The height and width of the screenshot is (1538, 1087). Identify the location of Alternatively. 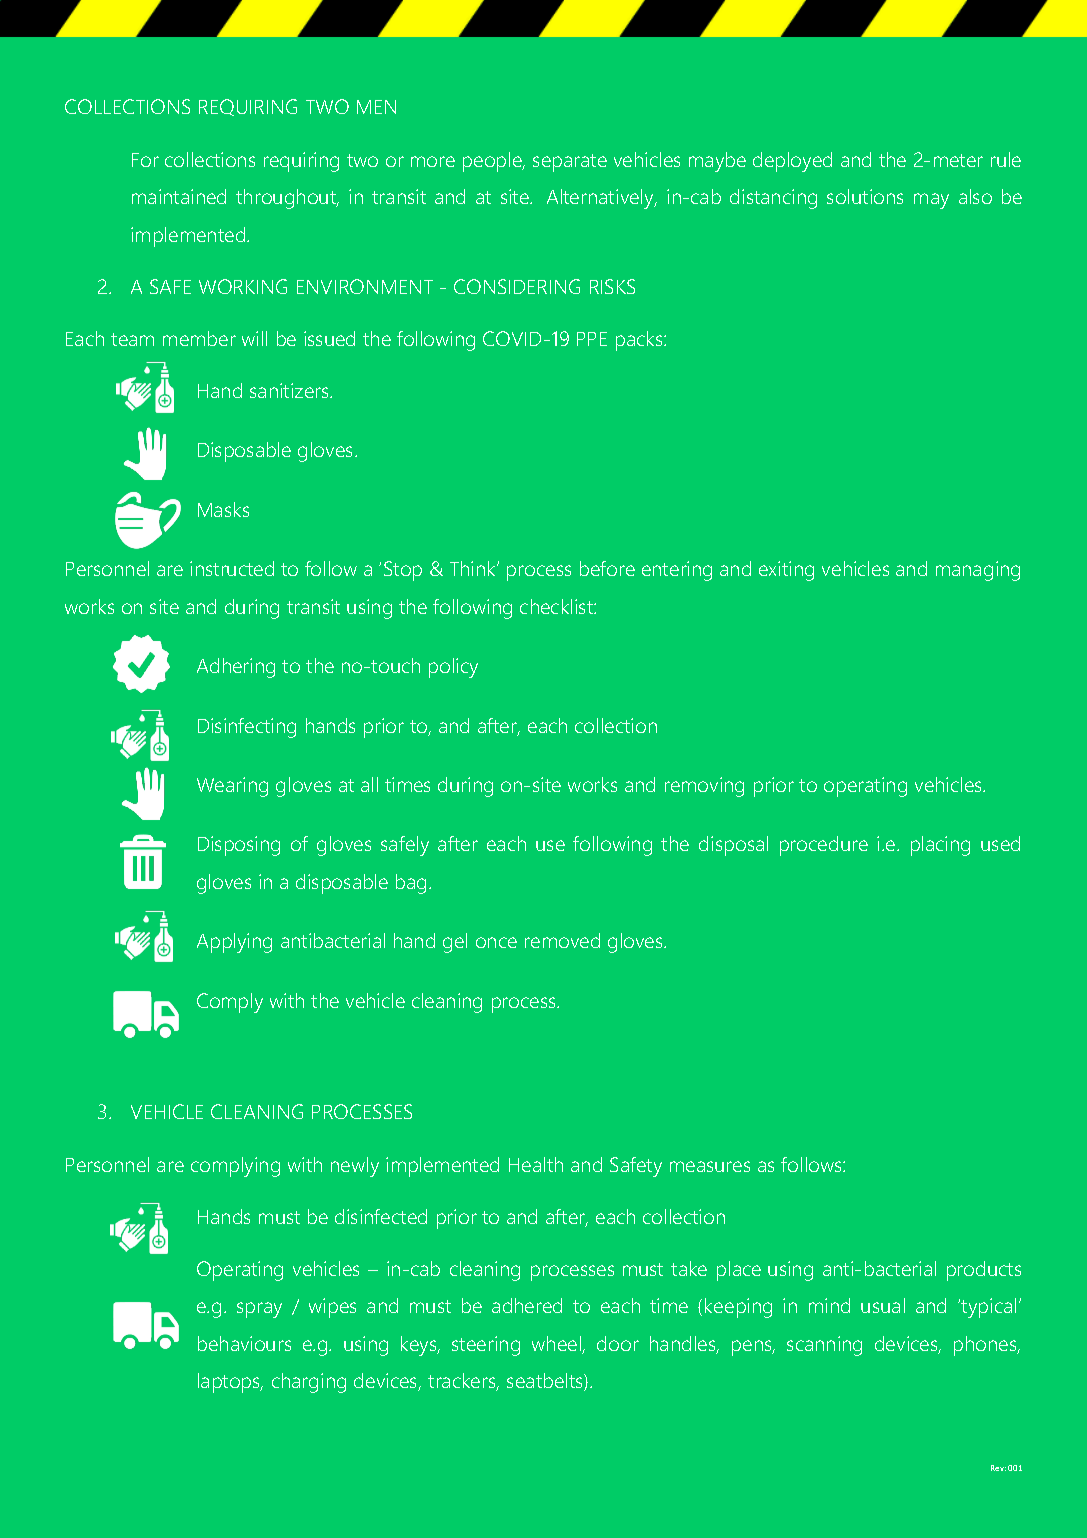
(602, 199).
